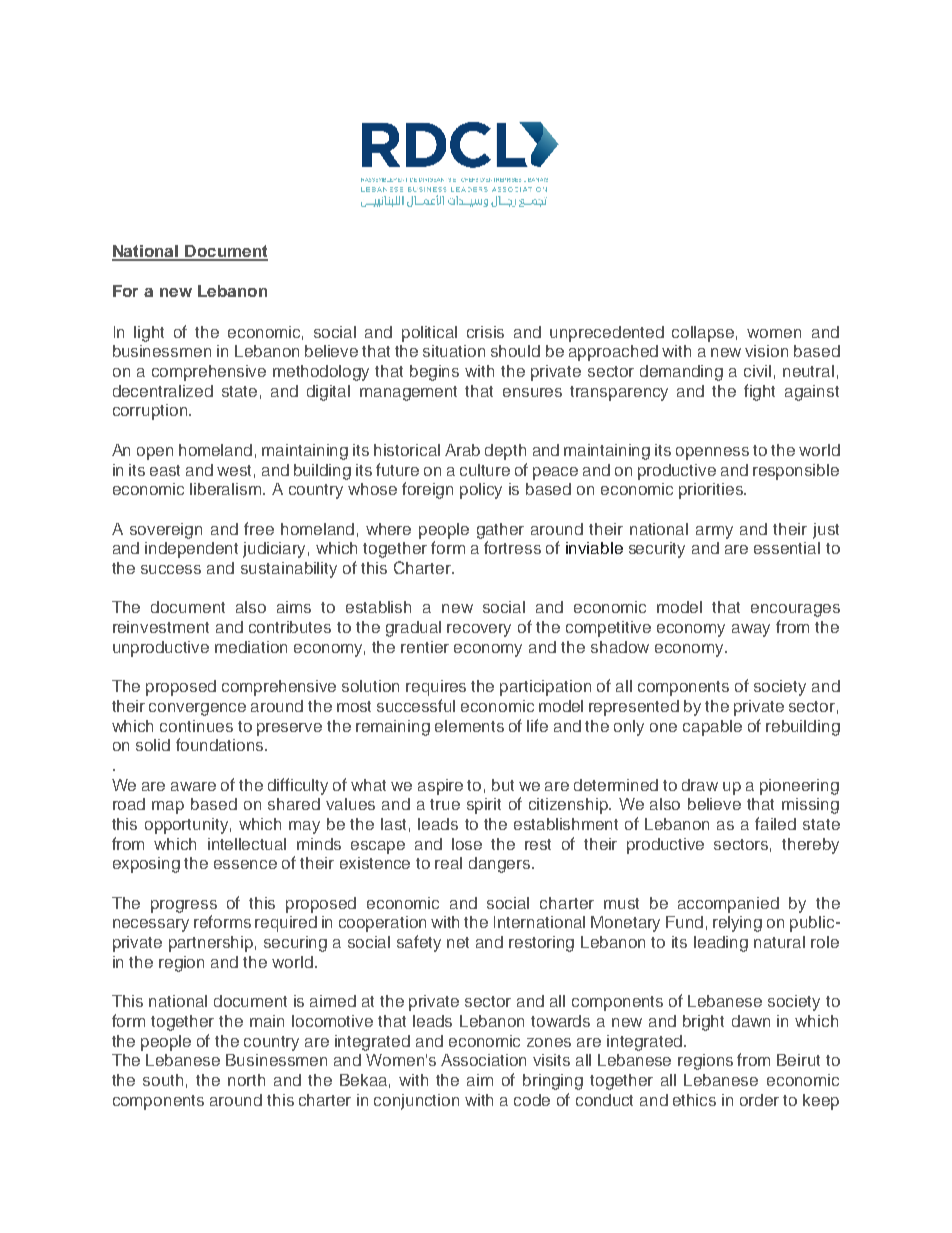  What do you see at coordinates (737, 924) in the image?
I see `relying` at bounding box center [737, 924].
